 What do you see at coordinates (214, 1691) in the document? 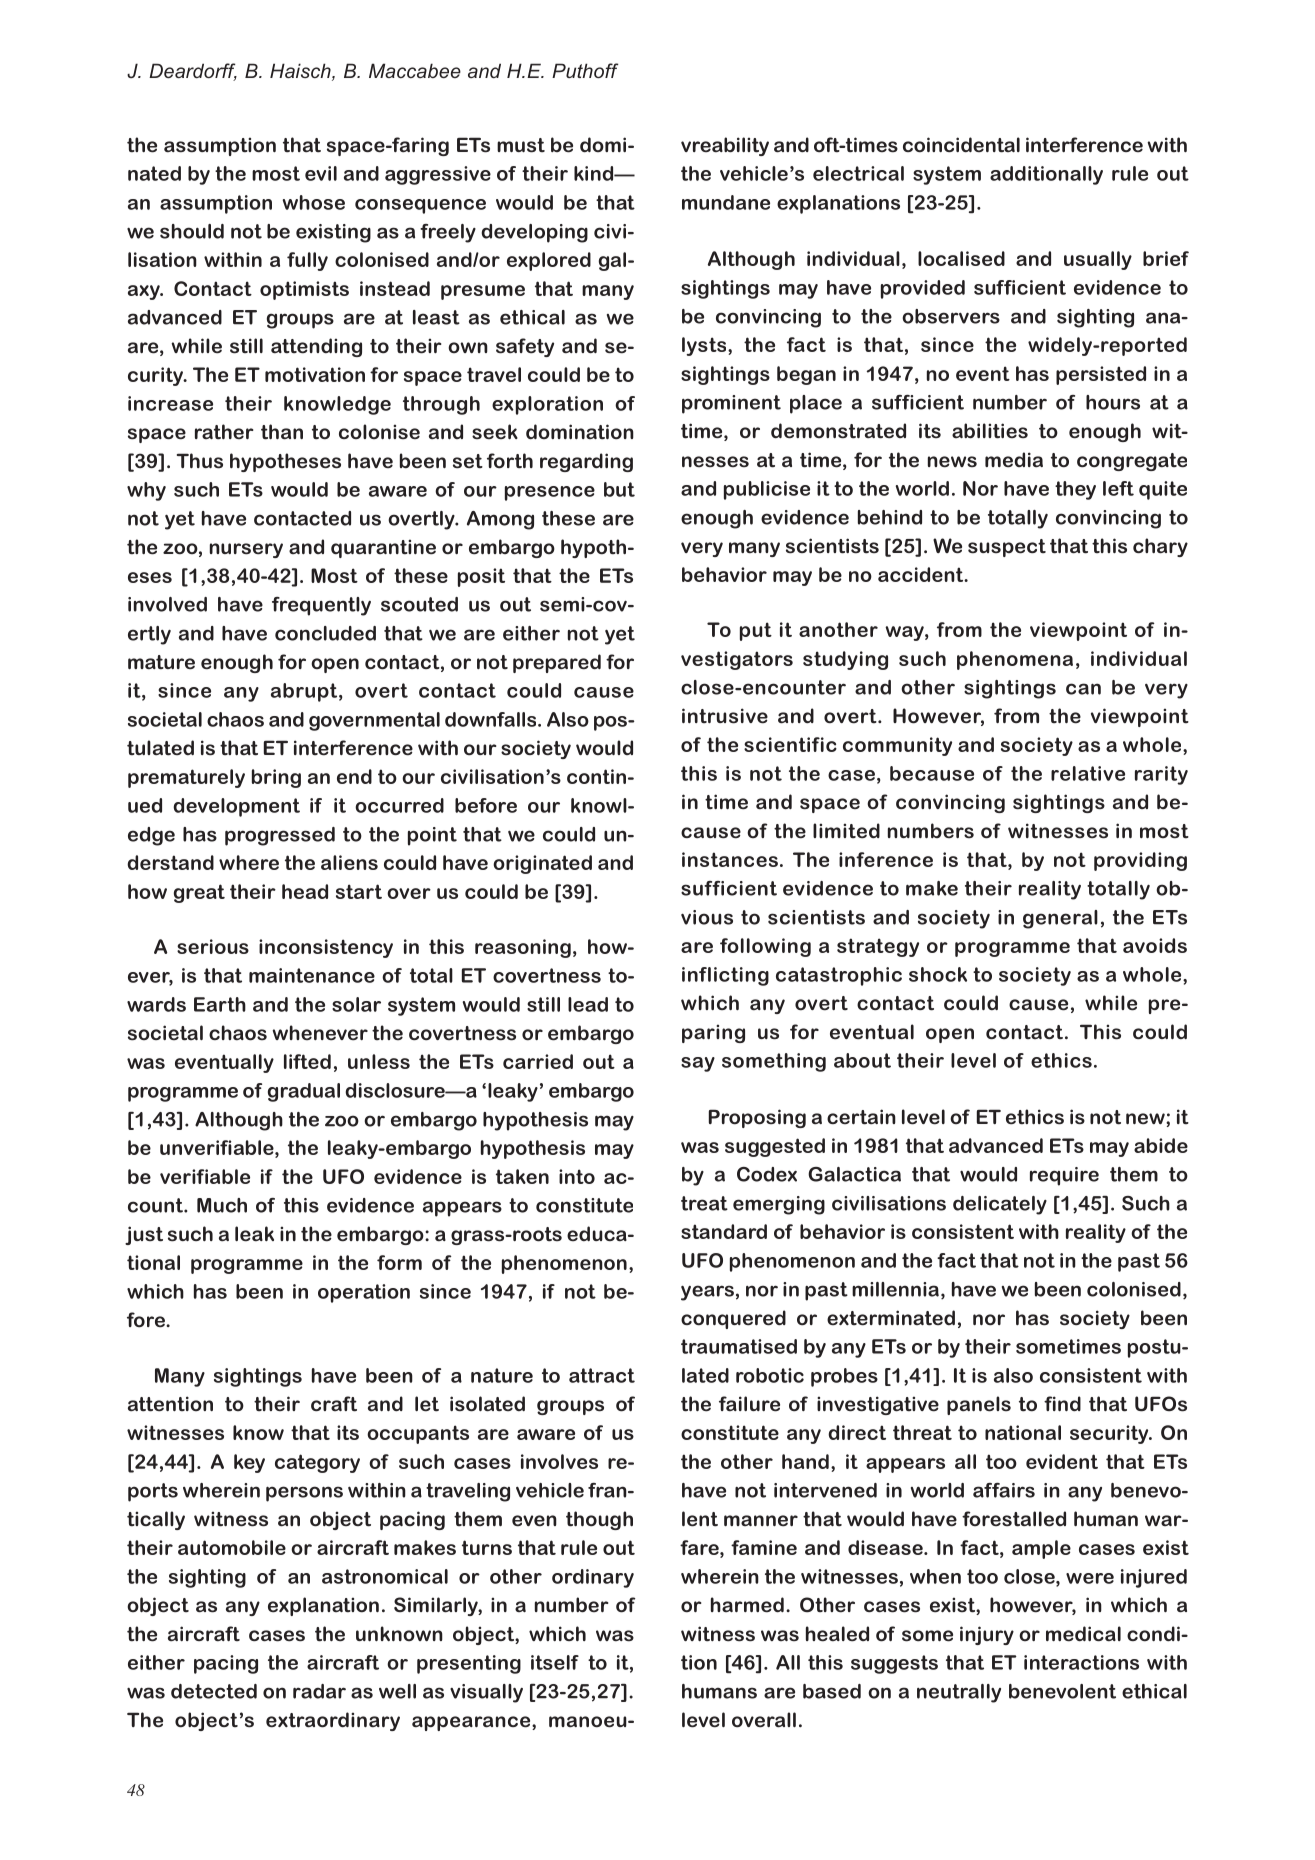
I see `detected` at bounding box center [214, 1691].
